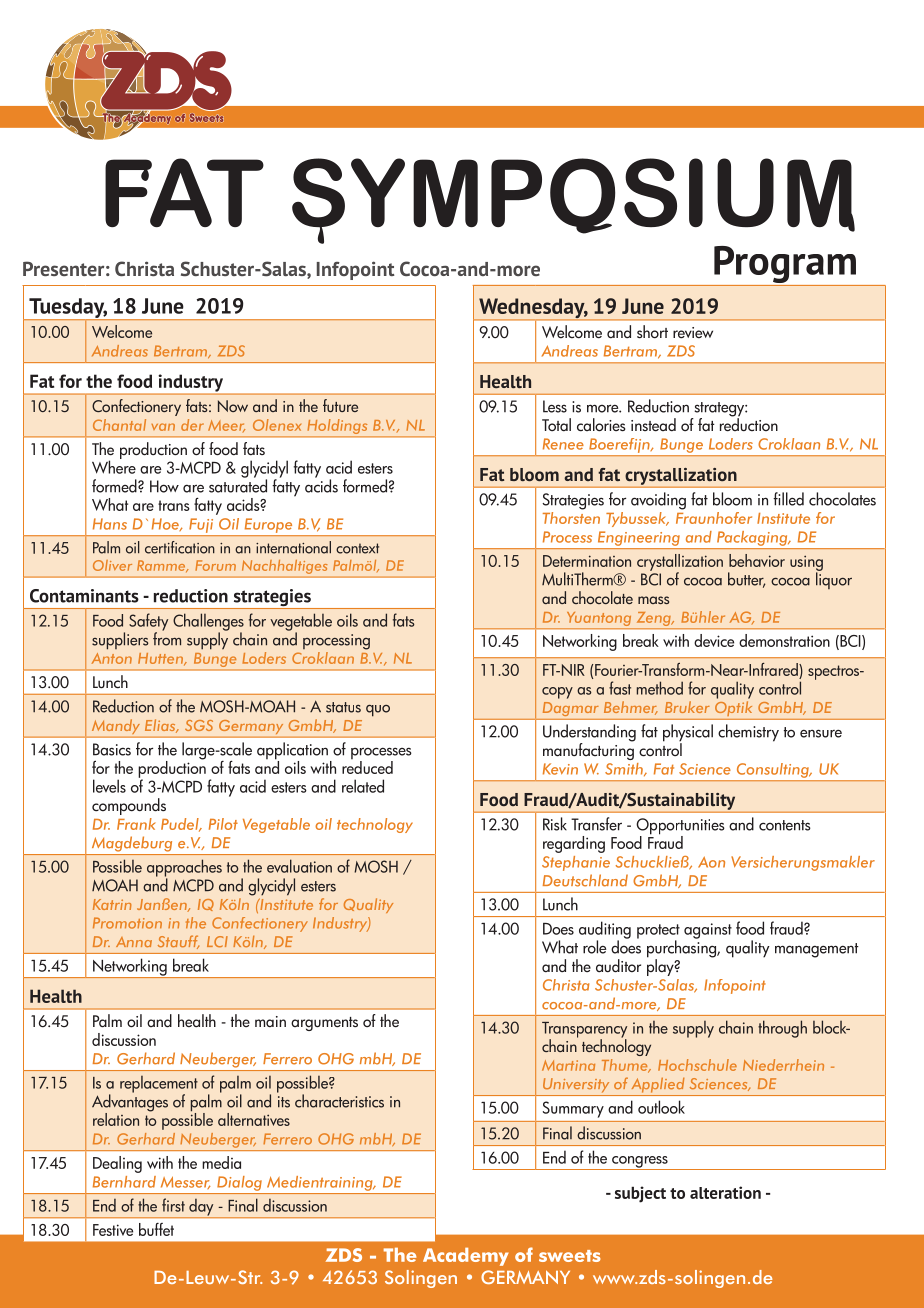 The height and width of the image is (1308, 924). What do you see at coordinates (774, 770) in the image?
I see `Consulting` at bounding box center [774, 770].
